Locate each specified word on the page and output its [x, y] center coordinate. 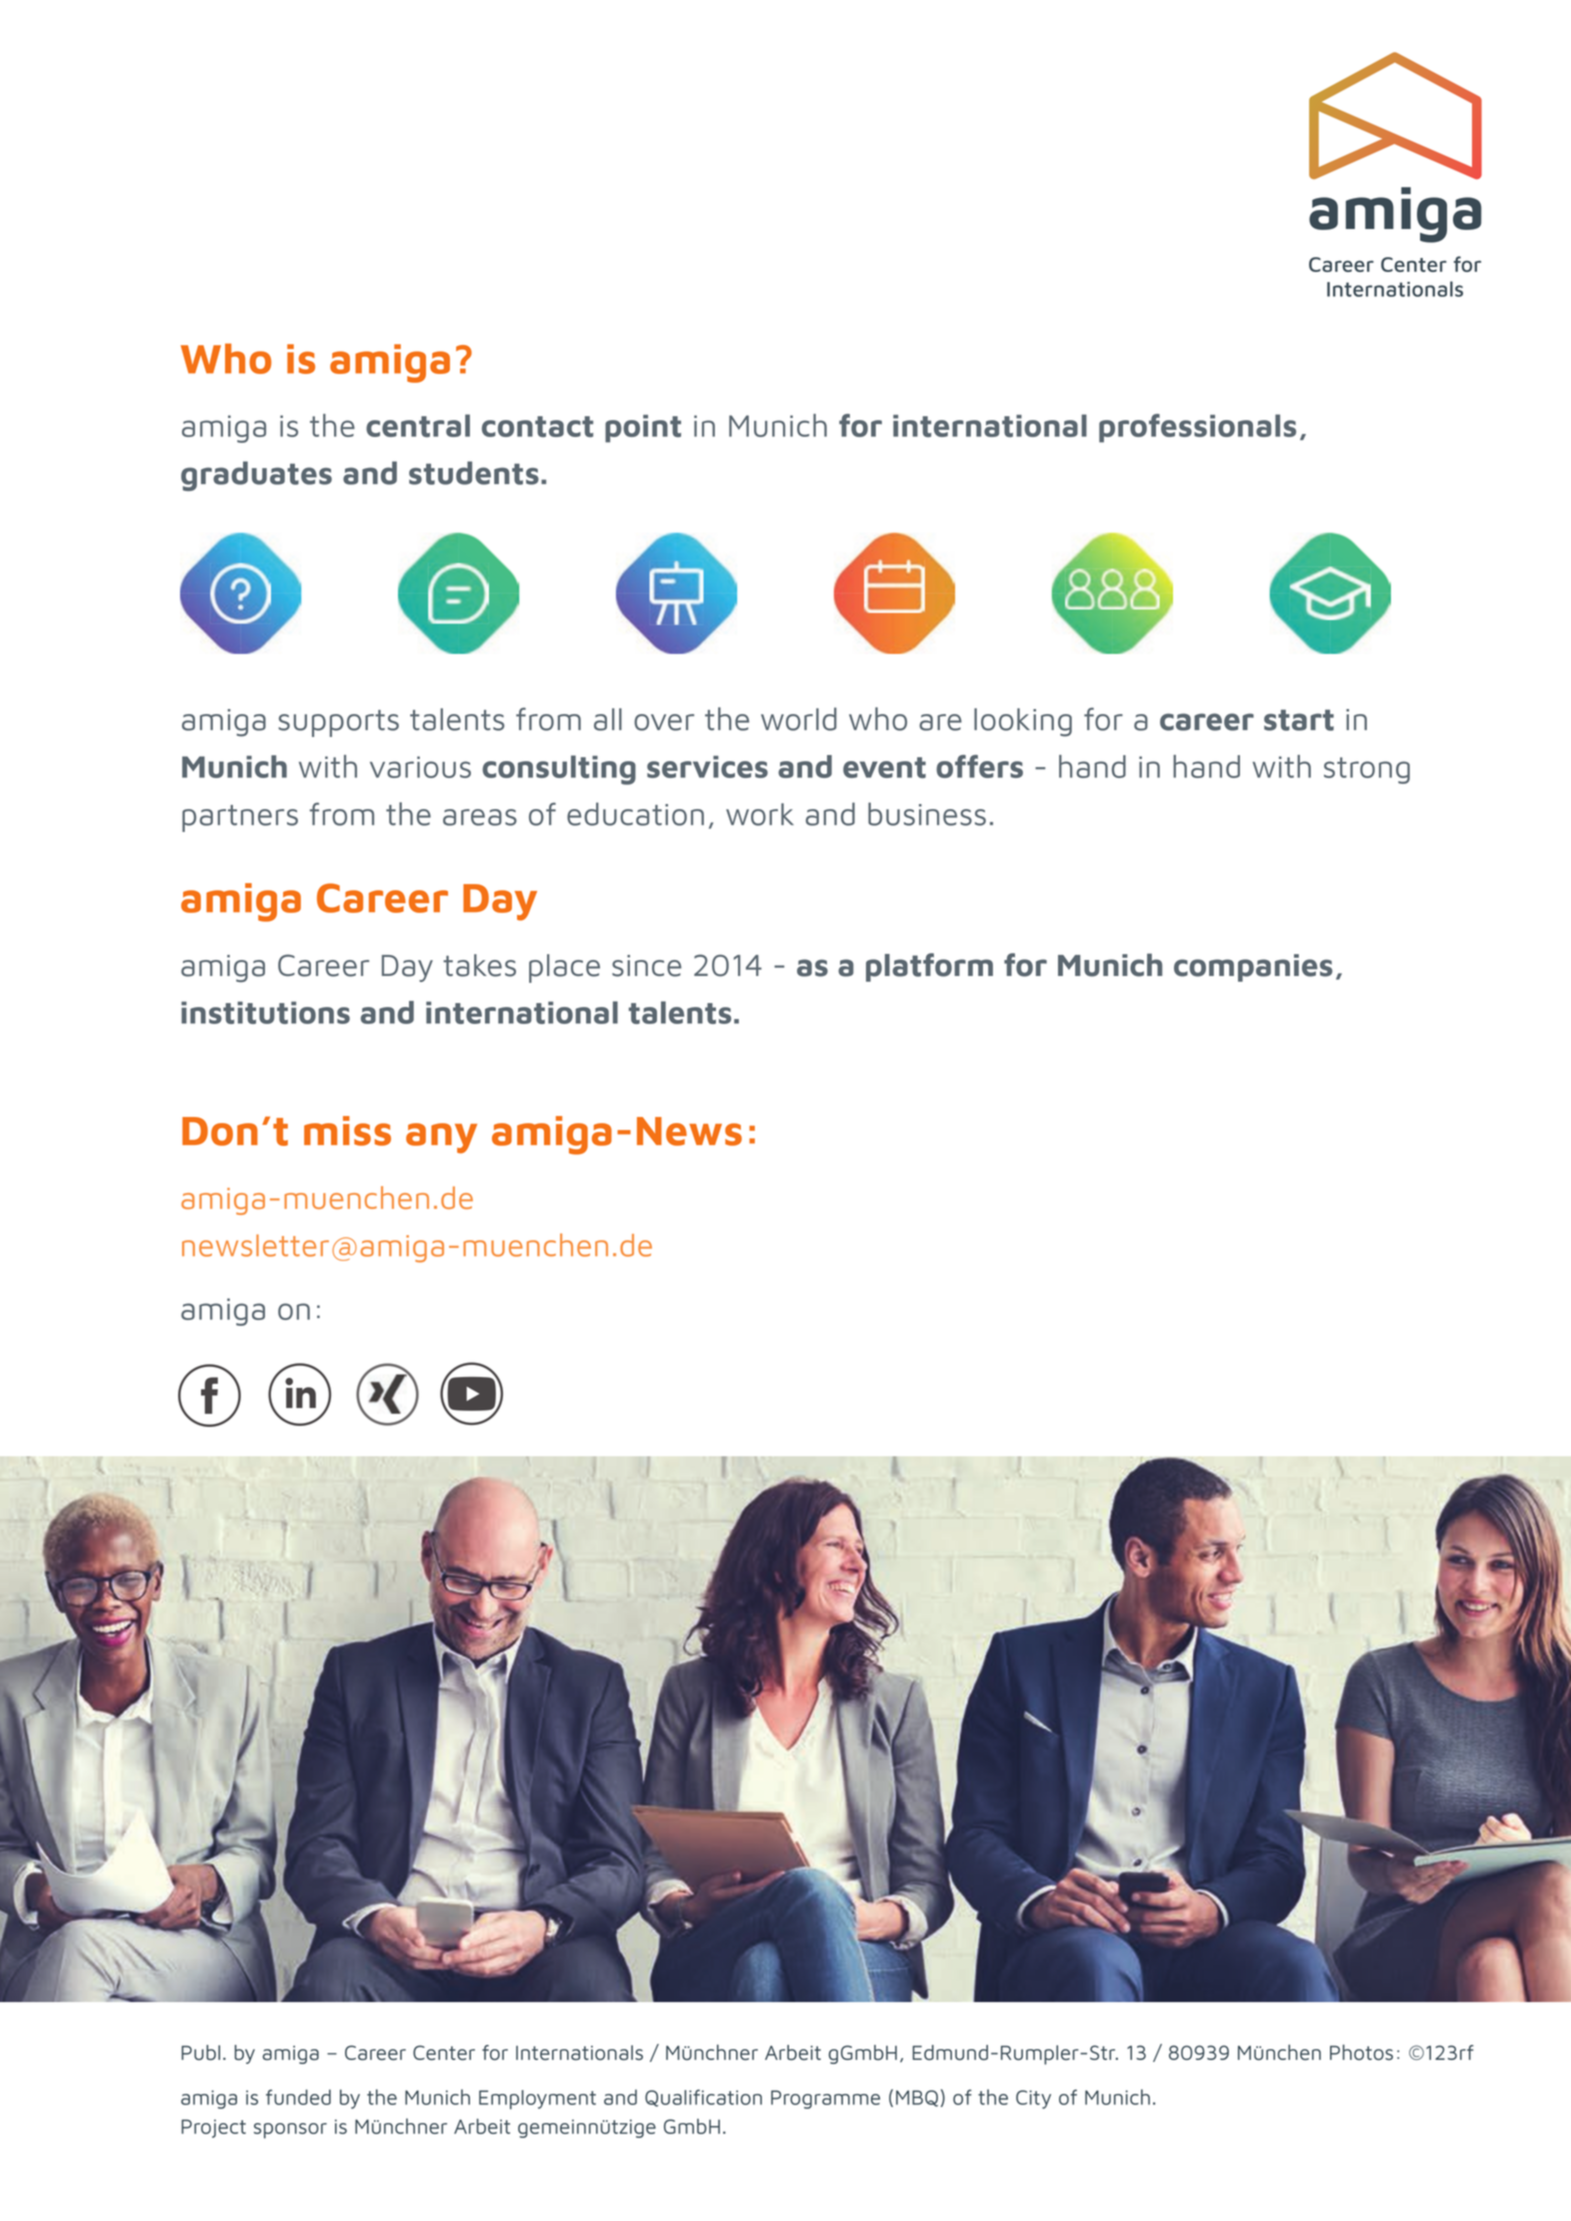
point [643, 429]
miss [347, 1131]
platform [929, 967]
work [760, 814]
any [441, 1138]
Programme [825, 2099]
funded [298, 2097]
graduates [256, 476]
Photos [1361, 2052]
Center [444, 2052]
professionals [1197, 428]
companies [1253, 968]
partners [240, 818]
